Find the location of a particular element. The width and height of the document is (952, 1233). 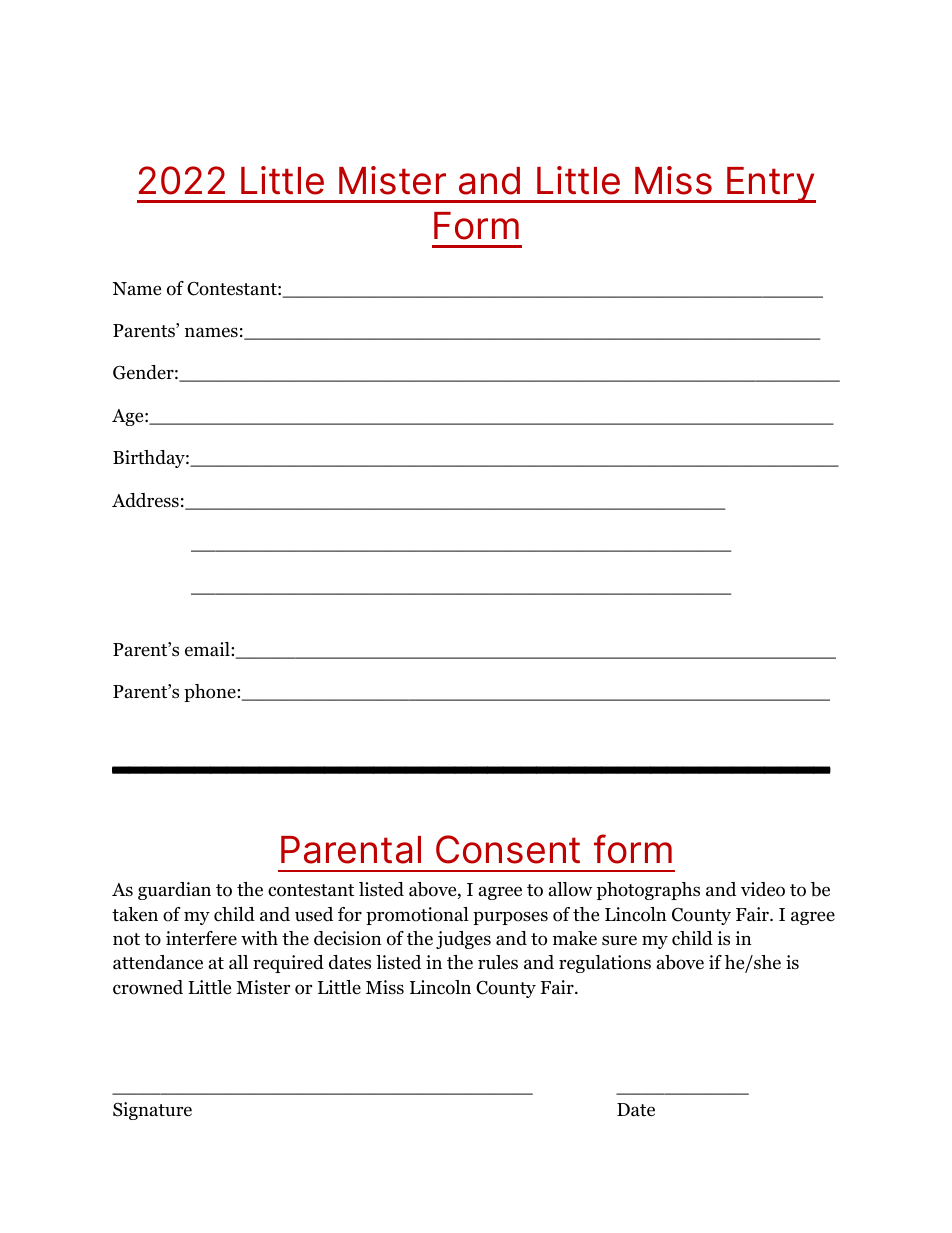

guardian is located at coordinates (174, 891).
